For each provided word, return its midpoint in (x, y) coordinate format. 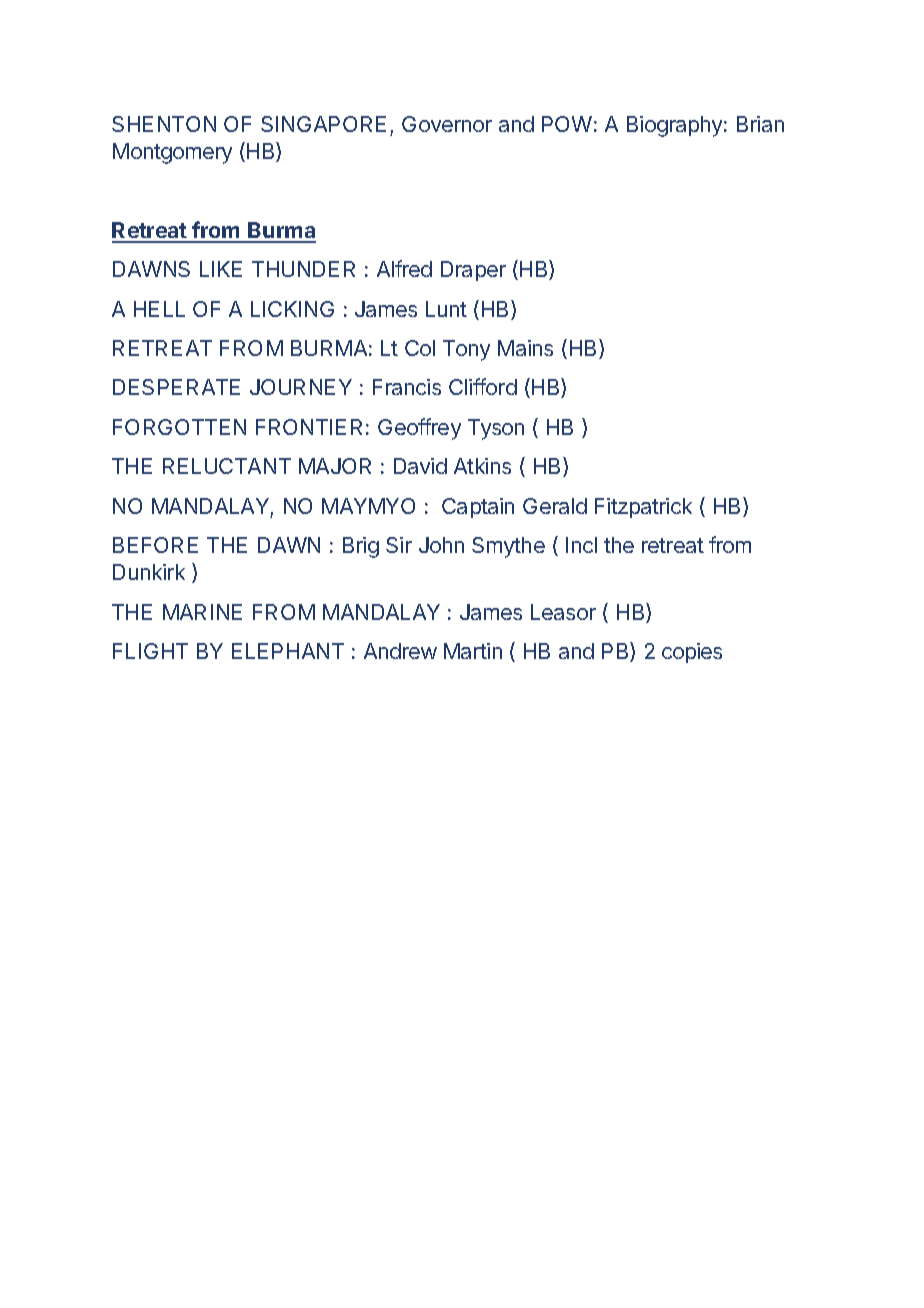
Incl (581, 545)
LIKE (221, 269)
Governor (447, 124)
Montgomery (172, 153)
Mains (525, 348)
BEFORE (155, 545)
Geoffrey (419, 429)
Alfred (404, 268)
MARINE (202, 612)
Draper (473, 271)
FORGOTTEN (179, 427)
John (441, 545)
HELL (159, 309)
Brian (760, 124)
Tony (466, 350)
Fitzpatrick (643, 508)
